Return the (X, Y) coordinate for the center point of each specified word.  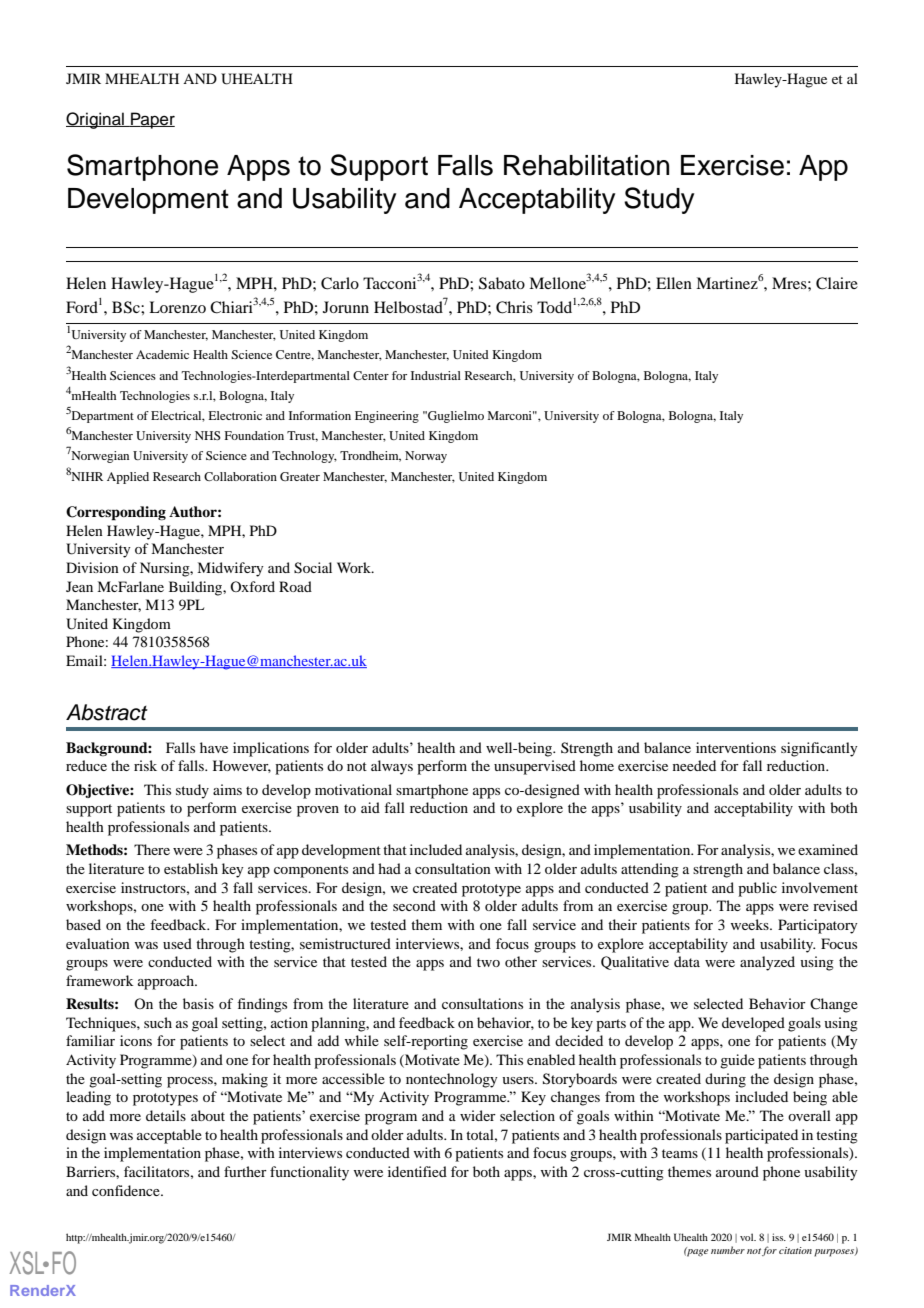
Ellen (674, 283)
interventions (736, 747)
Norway (426, 457)
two (488, 962)
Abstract (107, 712)
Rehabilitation (586, 165)
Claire (837, 283)
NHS (208, 435)
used (177, 943)
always (392, 767)
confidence (127, 1190)
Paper (152, 120)
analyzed (767, 963)
